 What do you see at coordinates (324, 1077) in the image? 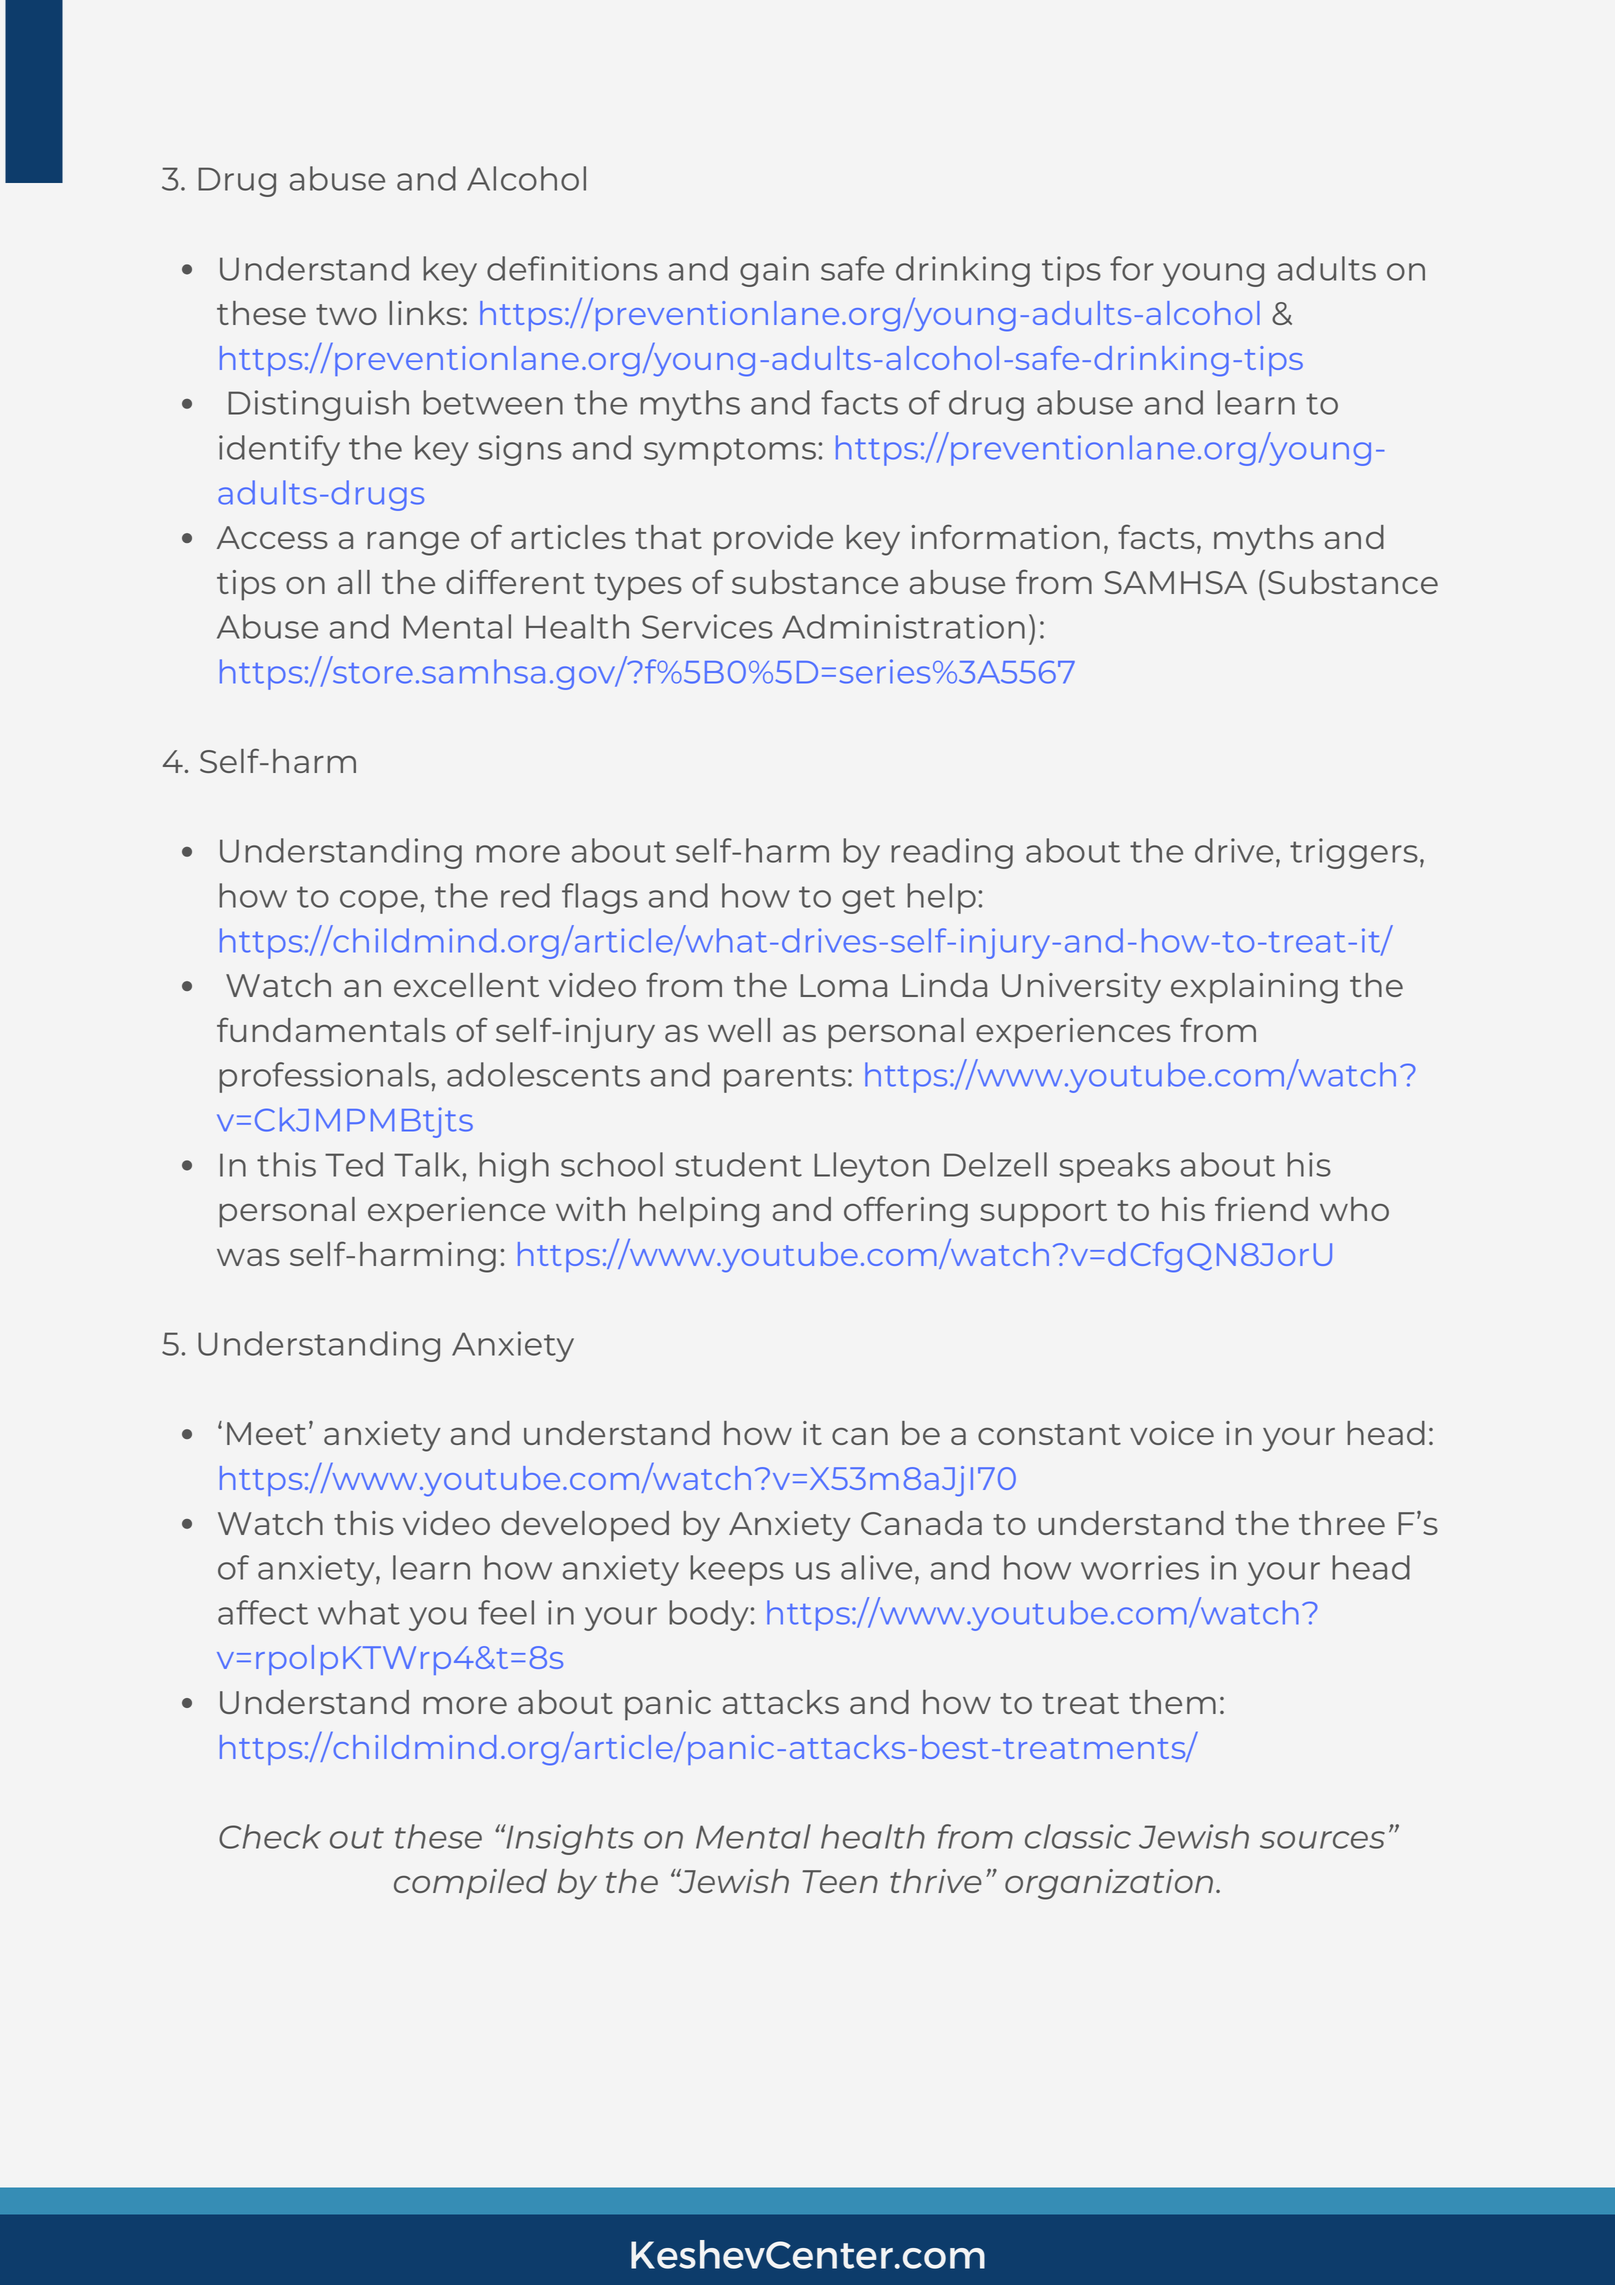
I see `professionals` at bounding box center [324, 1077].
